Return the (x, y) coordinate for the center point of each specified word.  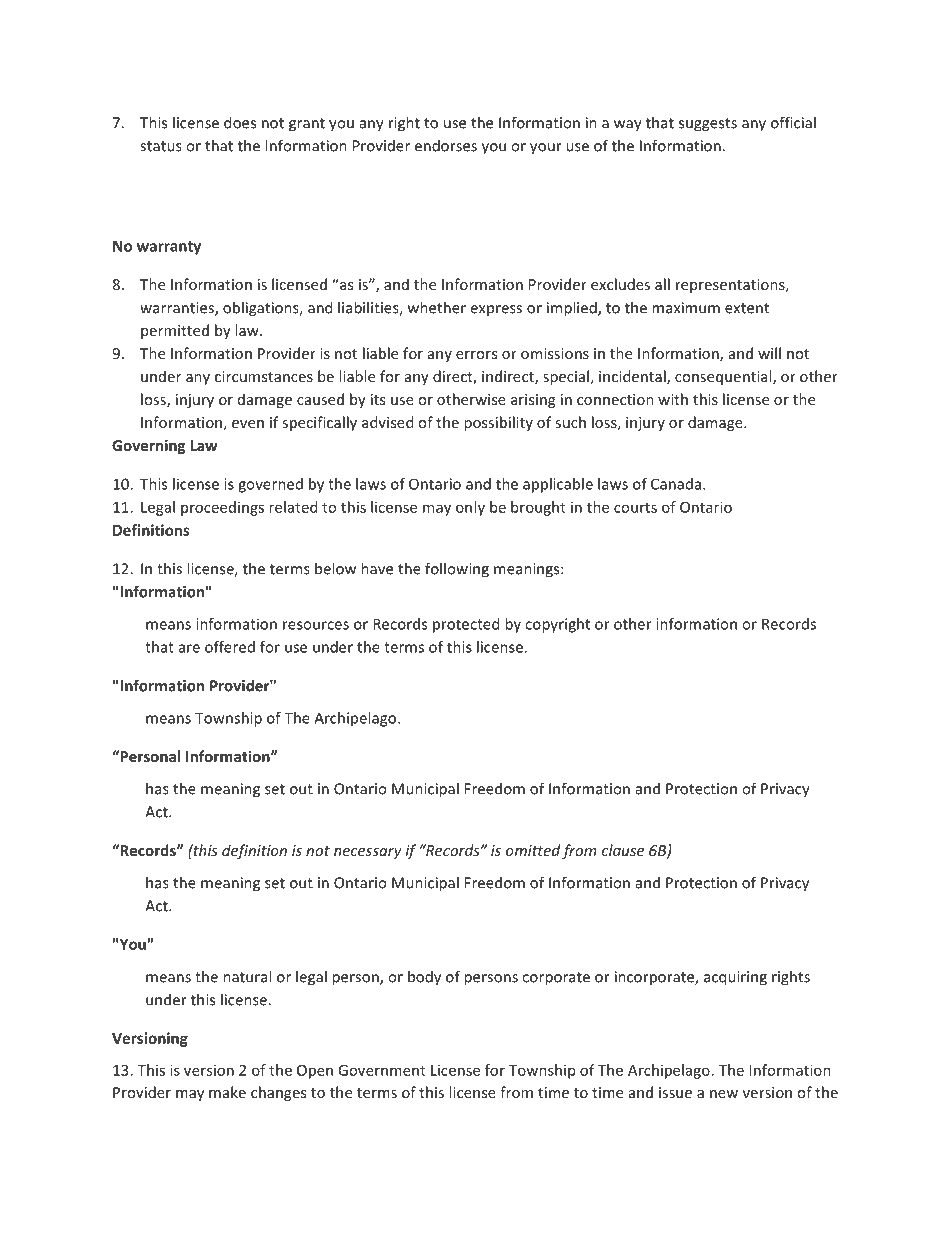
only (470, 508)
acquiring (735, 978)
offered (230, 647)
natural (247, 976)
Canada (676, 484)
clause (623, 850)
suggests (708, 125)
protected (466, 625)
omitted (533, 850)
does (240, 122)
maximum (686, 308)
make (227, 1092)
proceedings (222, 508)
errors (476, 355)
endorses (446, 145)
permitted (175, 331)
